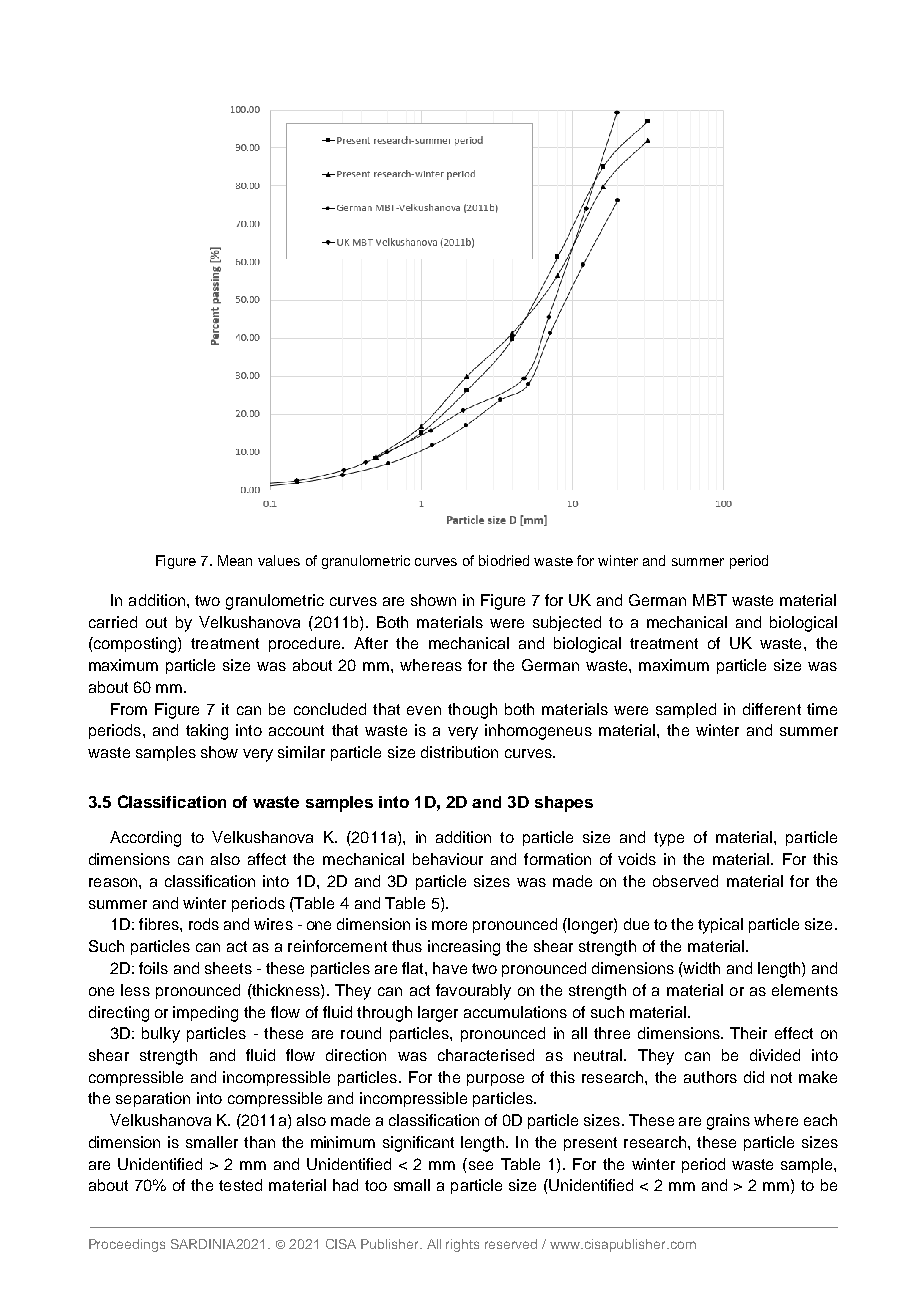  I want to click on rights, so click(462, 1245).
